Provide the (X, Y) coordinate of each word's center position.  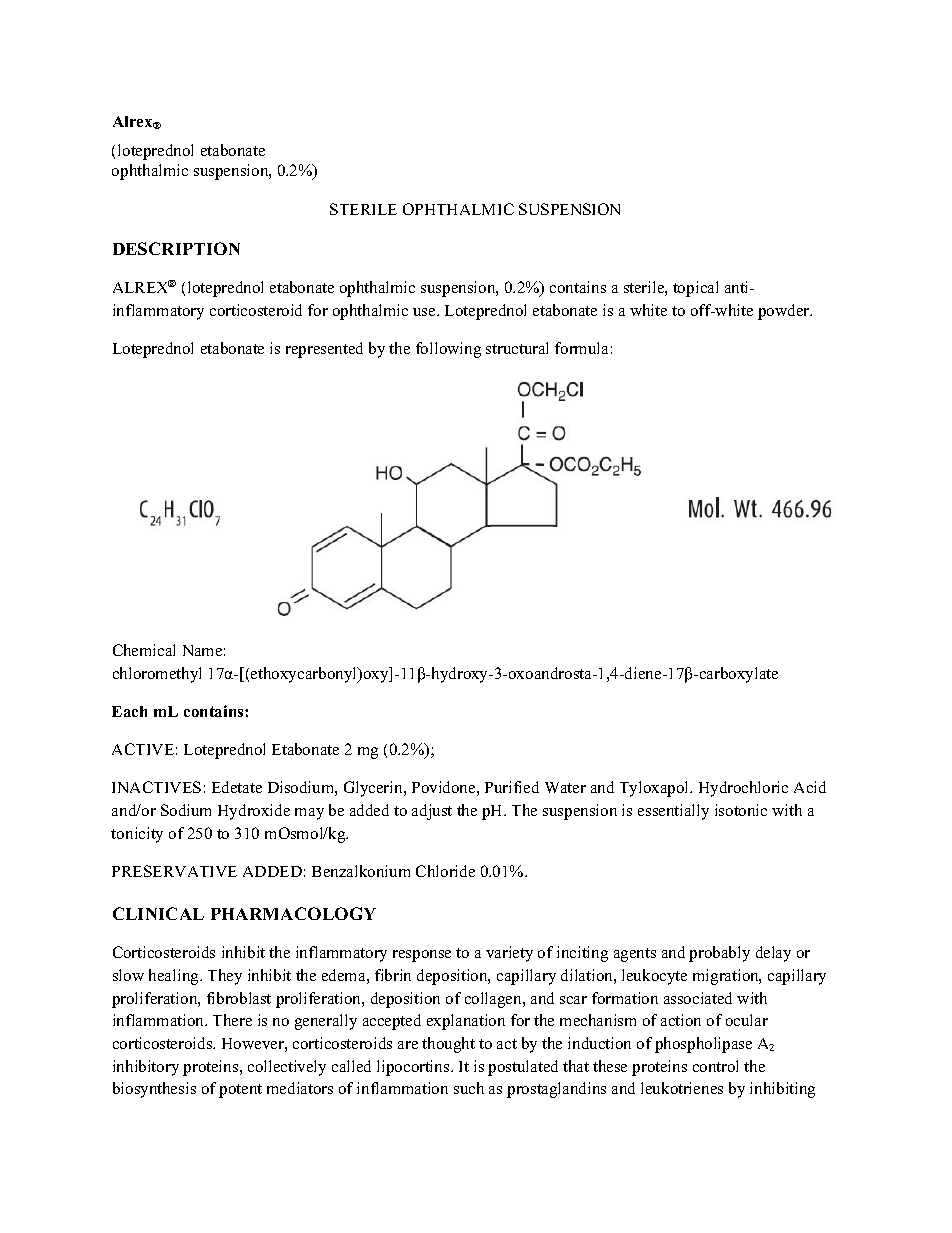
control (715, 1066)
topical (695, 289)
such (469, 1088)
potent (240, 1091)
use (425, 312)
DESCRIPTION (176, 248)
